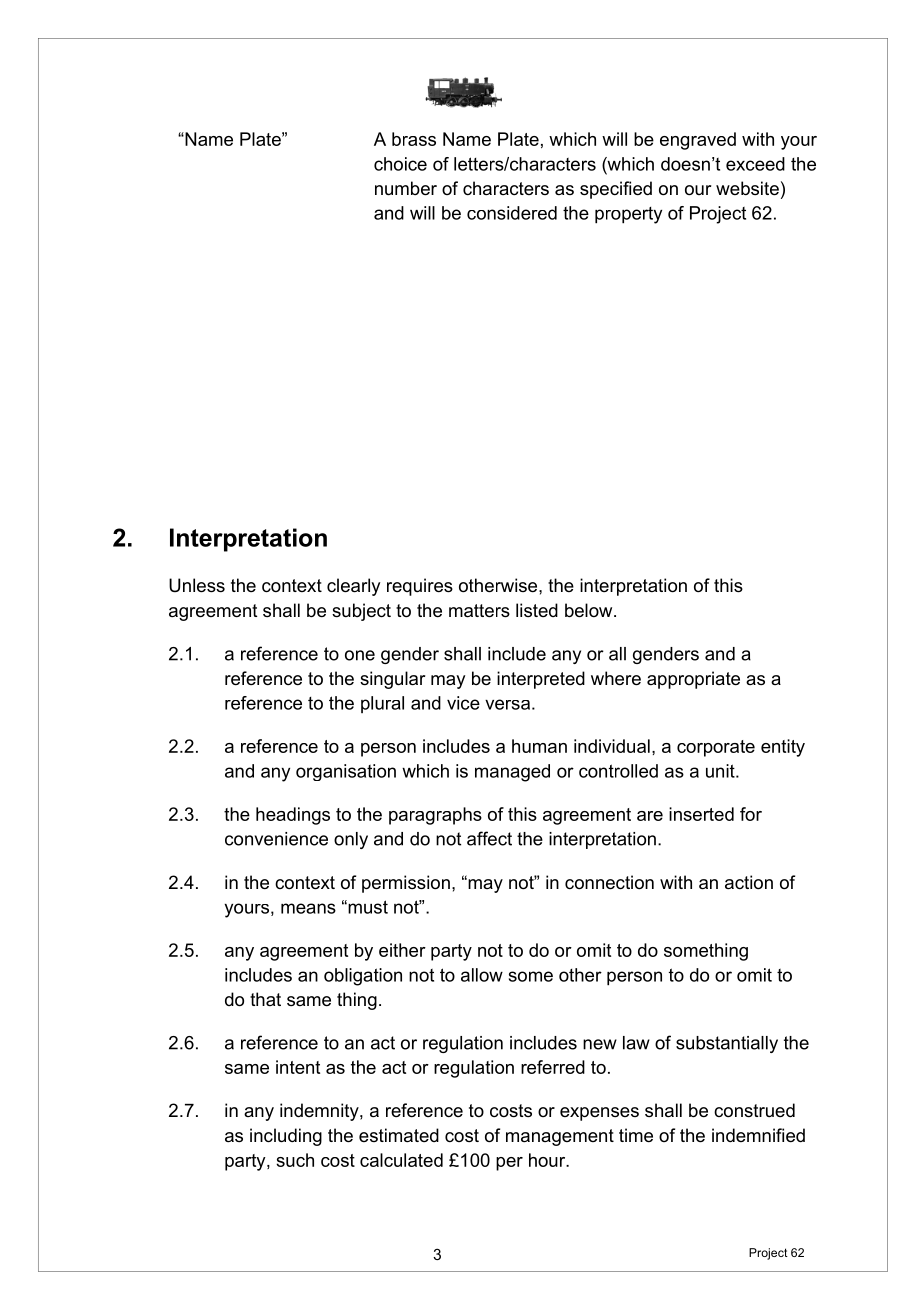  I want to click on engraved, so click(698, 141).
